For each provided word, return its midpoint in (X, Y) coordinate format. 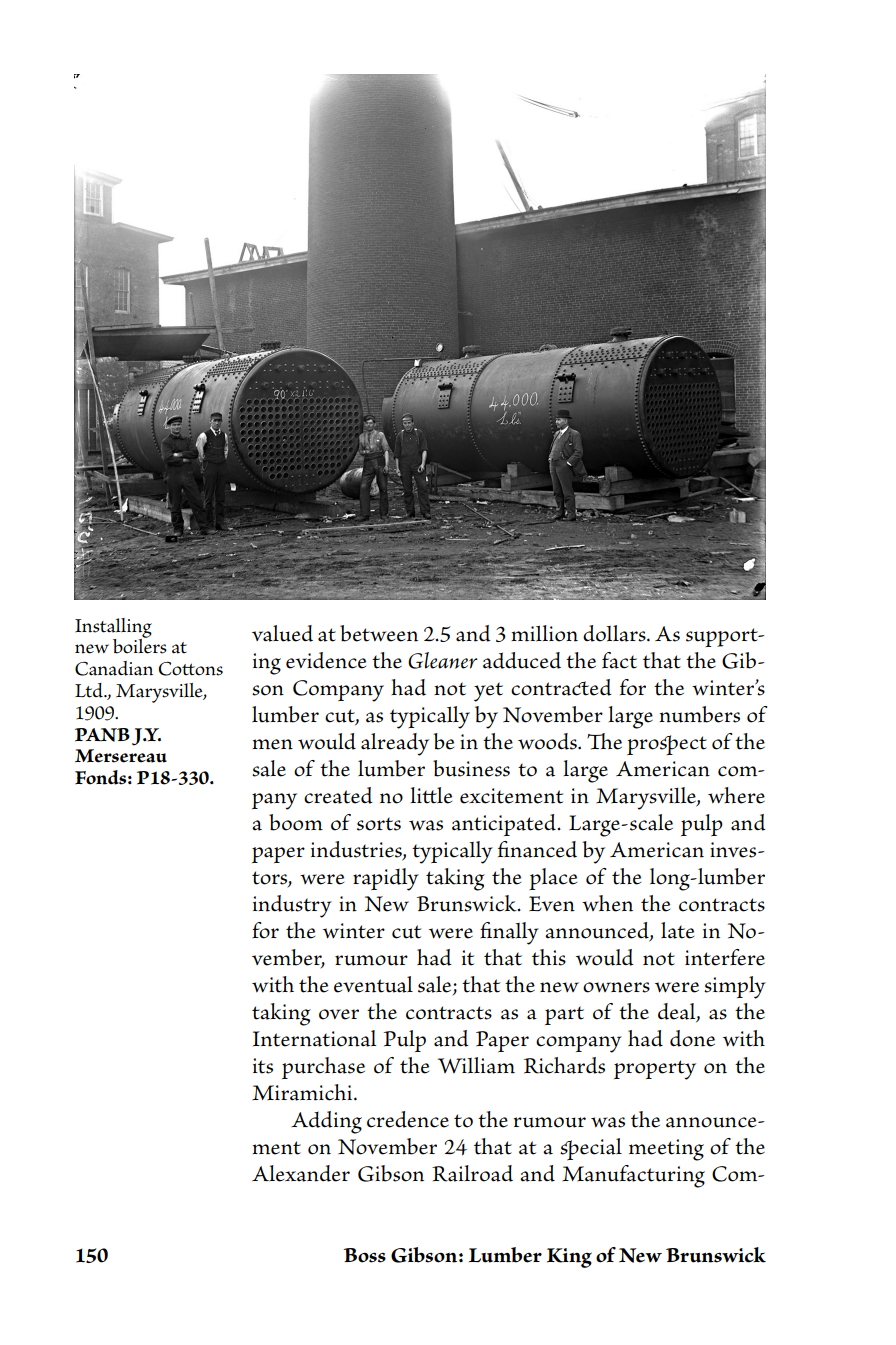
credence (408, 1119)
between (379, 633)
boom (296, 822)
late (677, 930)
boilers (140, 645)
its (263, 1066)
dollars (615, 633)
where (736, 795)
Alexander (301, 1173)
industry (292, 906)
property (655, 1070)
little (431, 795)
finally (509, 933)
